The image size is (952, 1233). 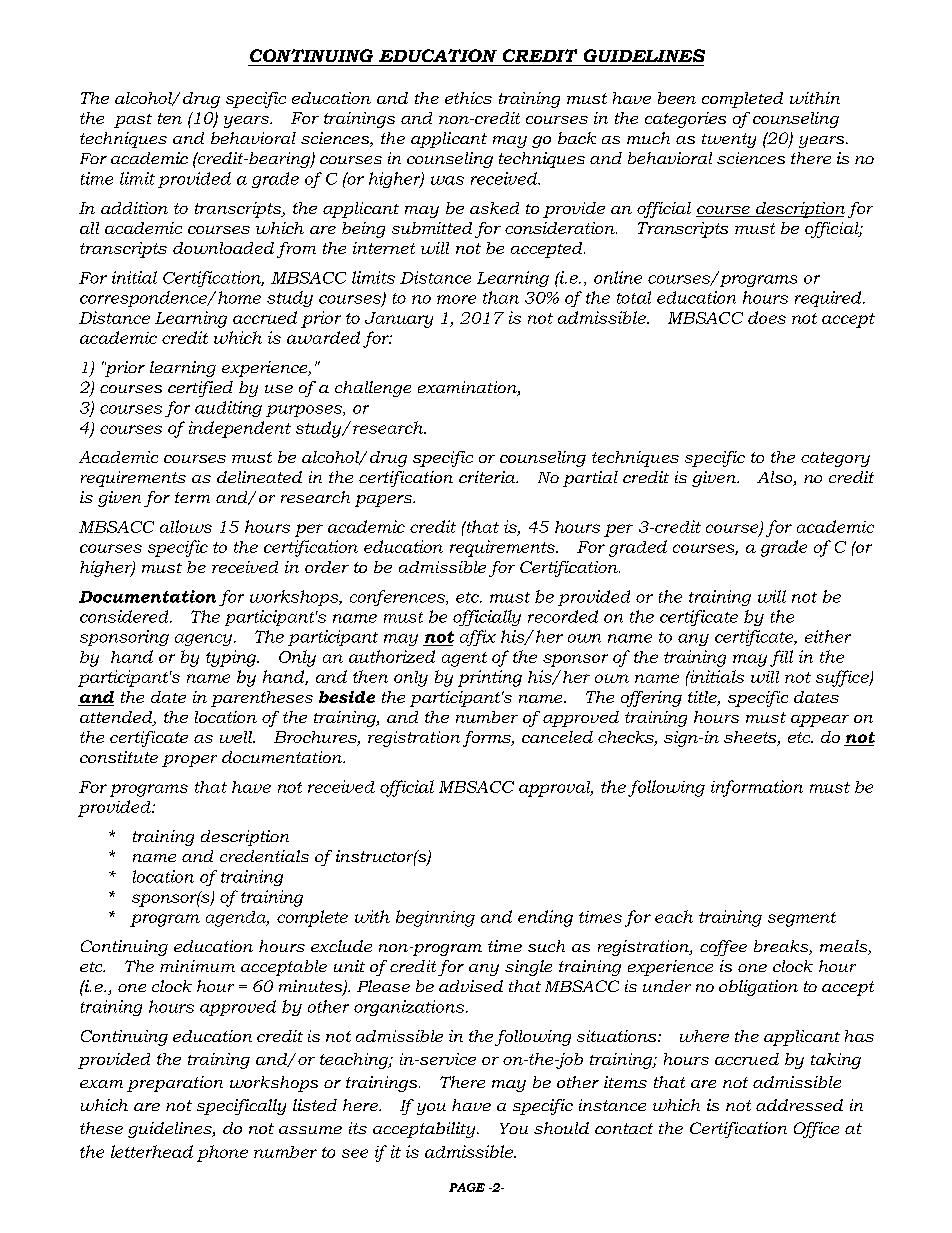 I want to click on ethics, so click(x=468, y=98).
